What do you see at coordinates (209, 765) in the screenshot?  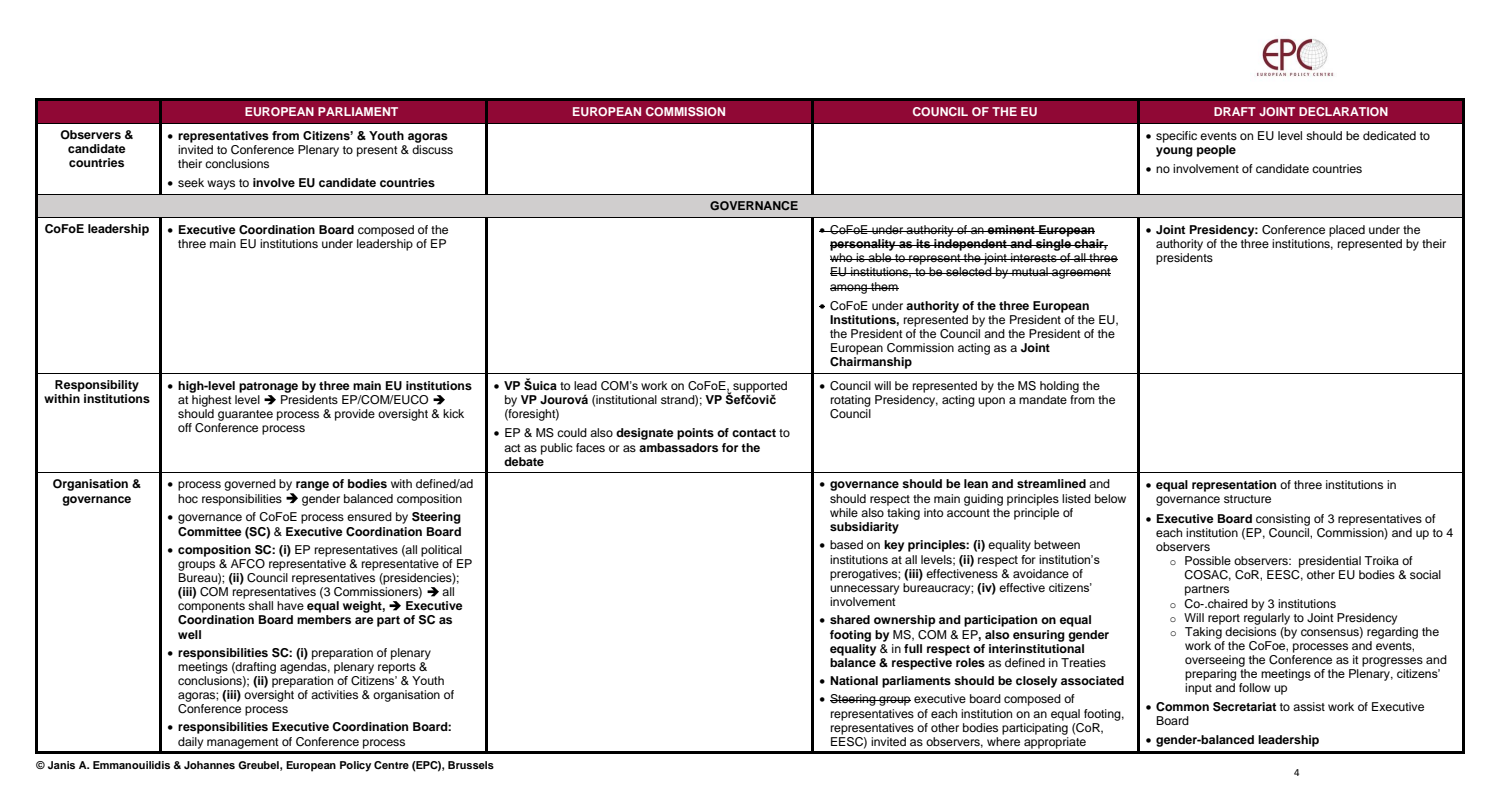 I see `Johannes` at bounding box center [209, 765].
